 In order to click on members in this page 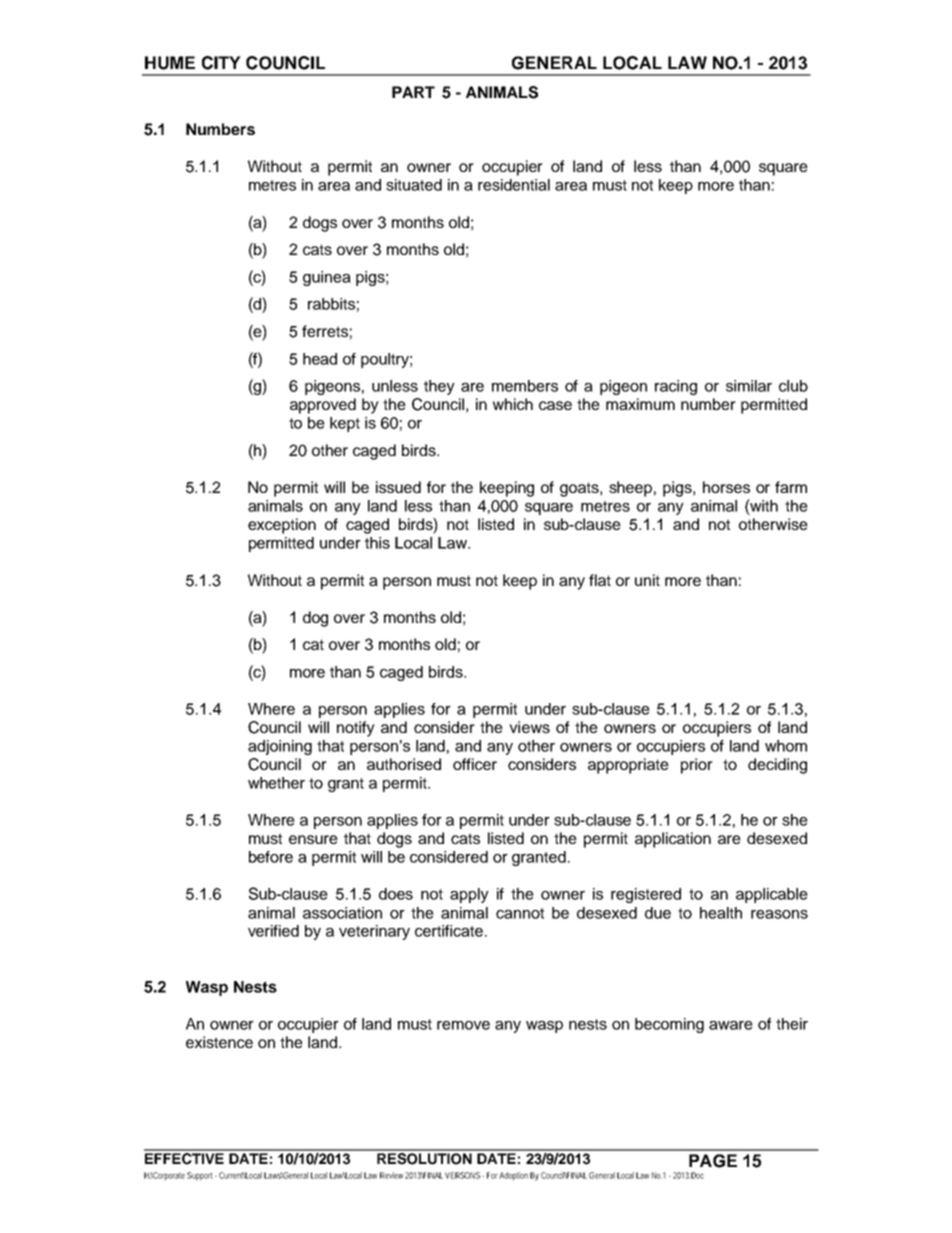, I will do `click(525, 386)`.
